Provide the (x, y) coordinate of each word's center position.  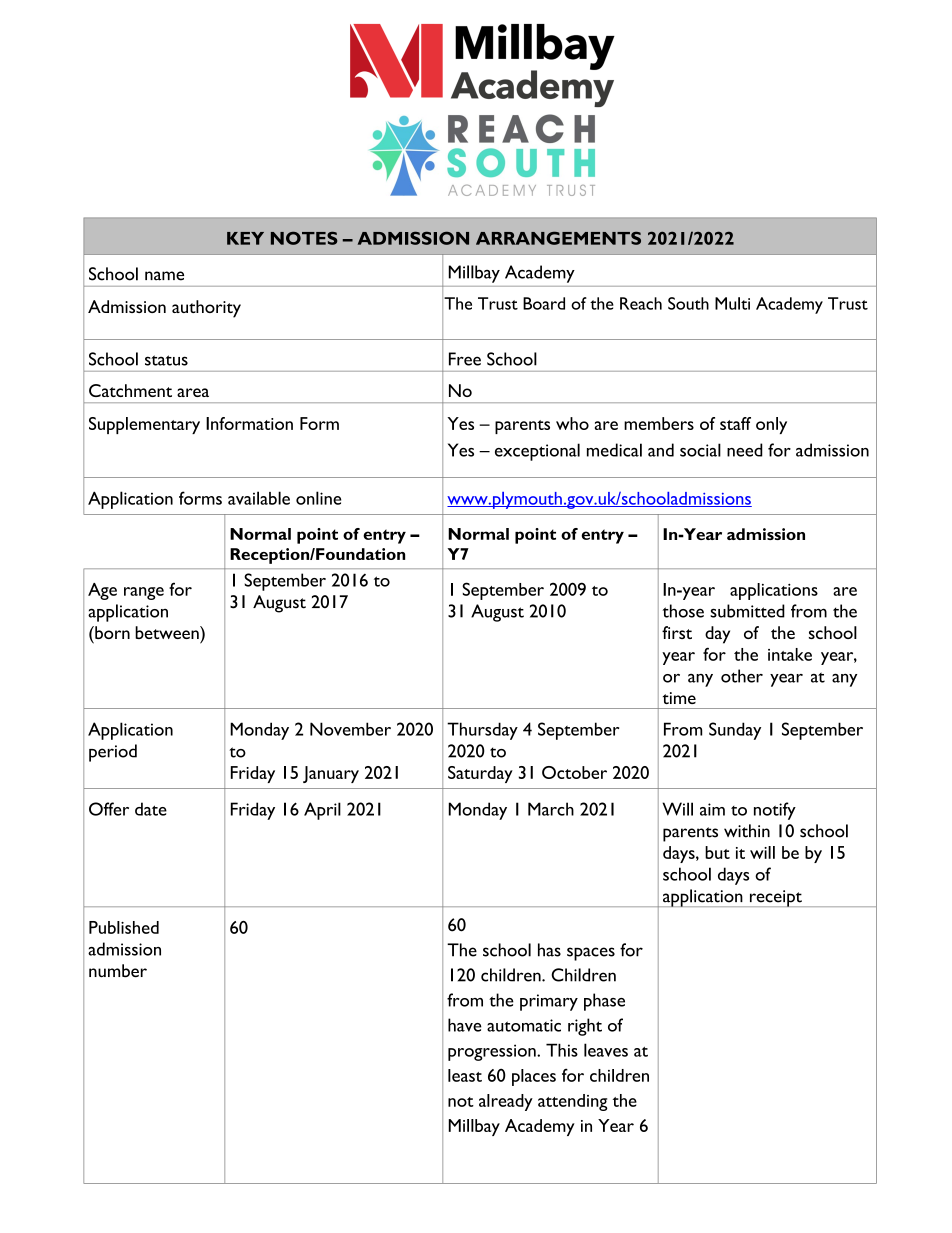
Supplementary (144, 425)
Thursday (482, 731)
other (742, 676)
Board (544, 303)
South (688, 303)
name (164, 276)
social (700, 450)
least (465, 1075)
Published (124, 927)
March (551, 809)
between (168, 632)
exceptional (537, 452)
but (717, 852)
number (118, 971)
